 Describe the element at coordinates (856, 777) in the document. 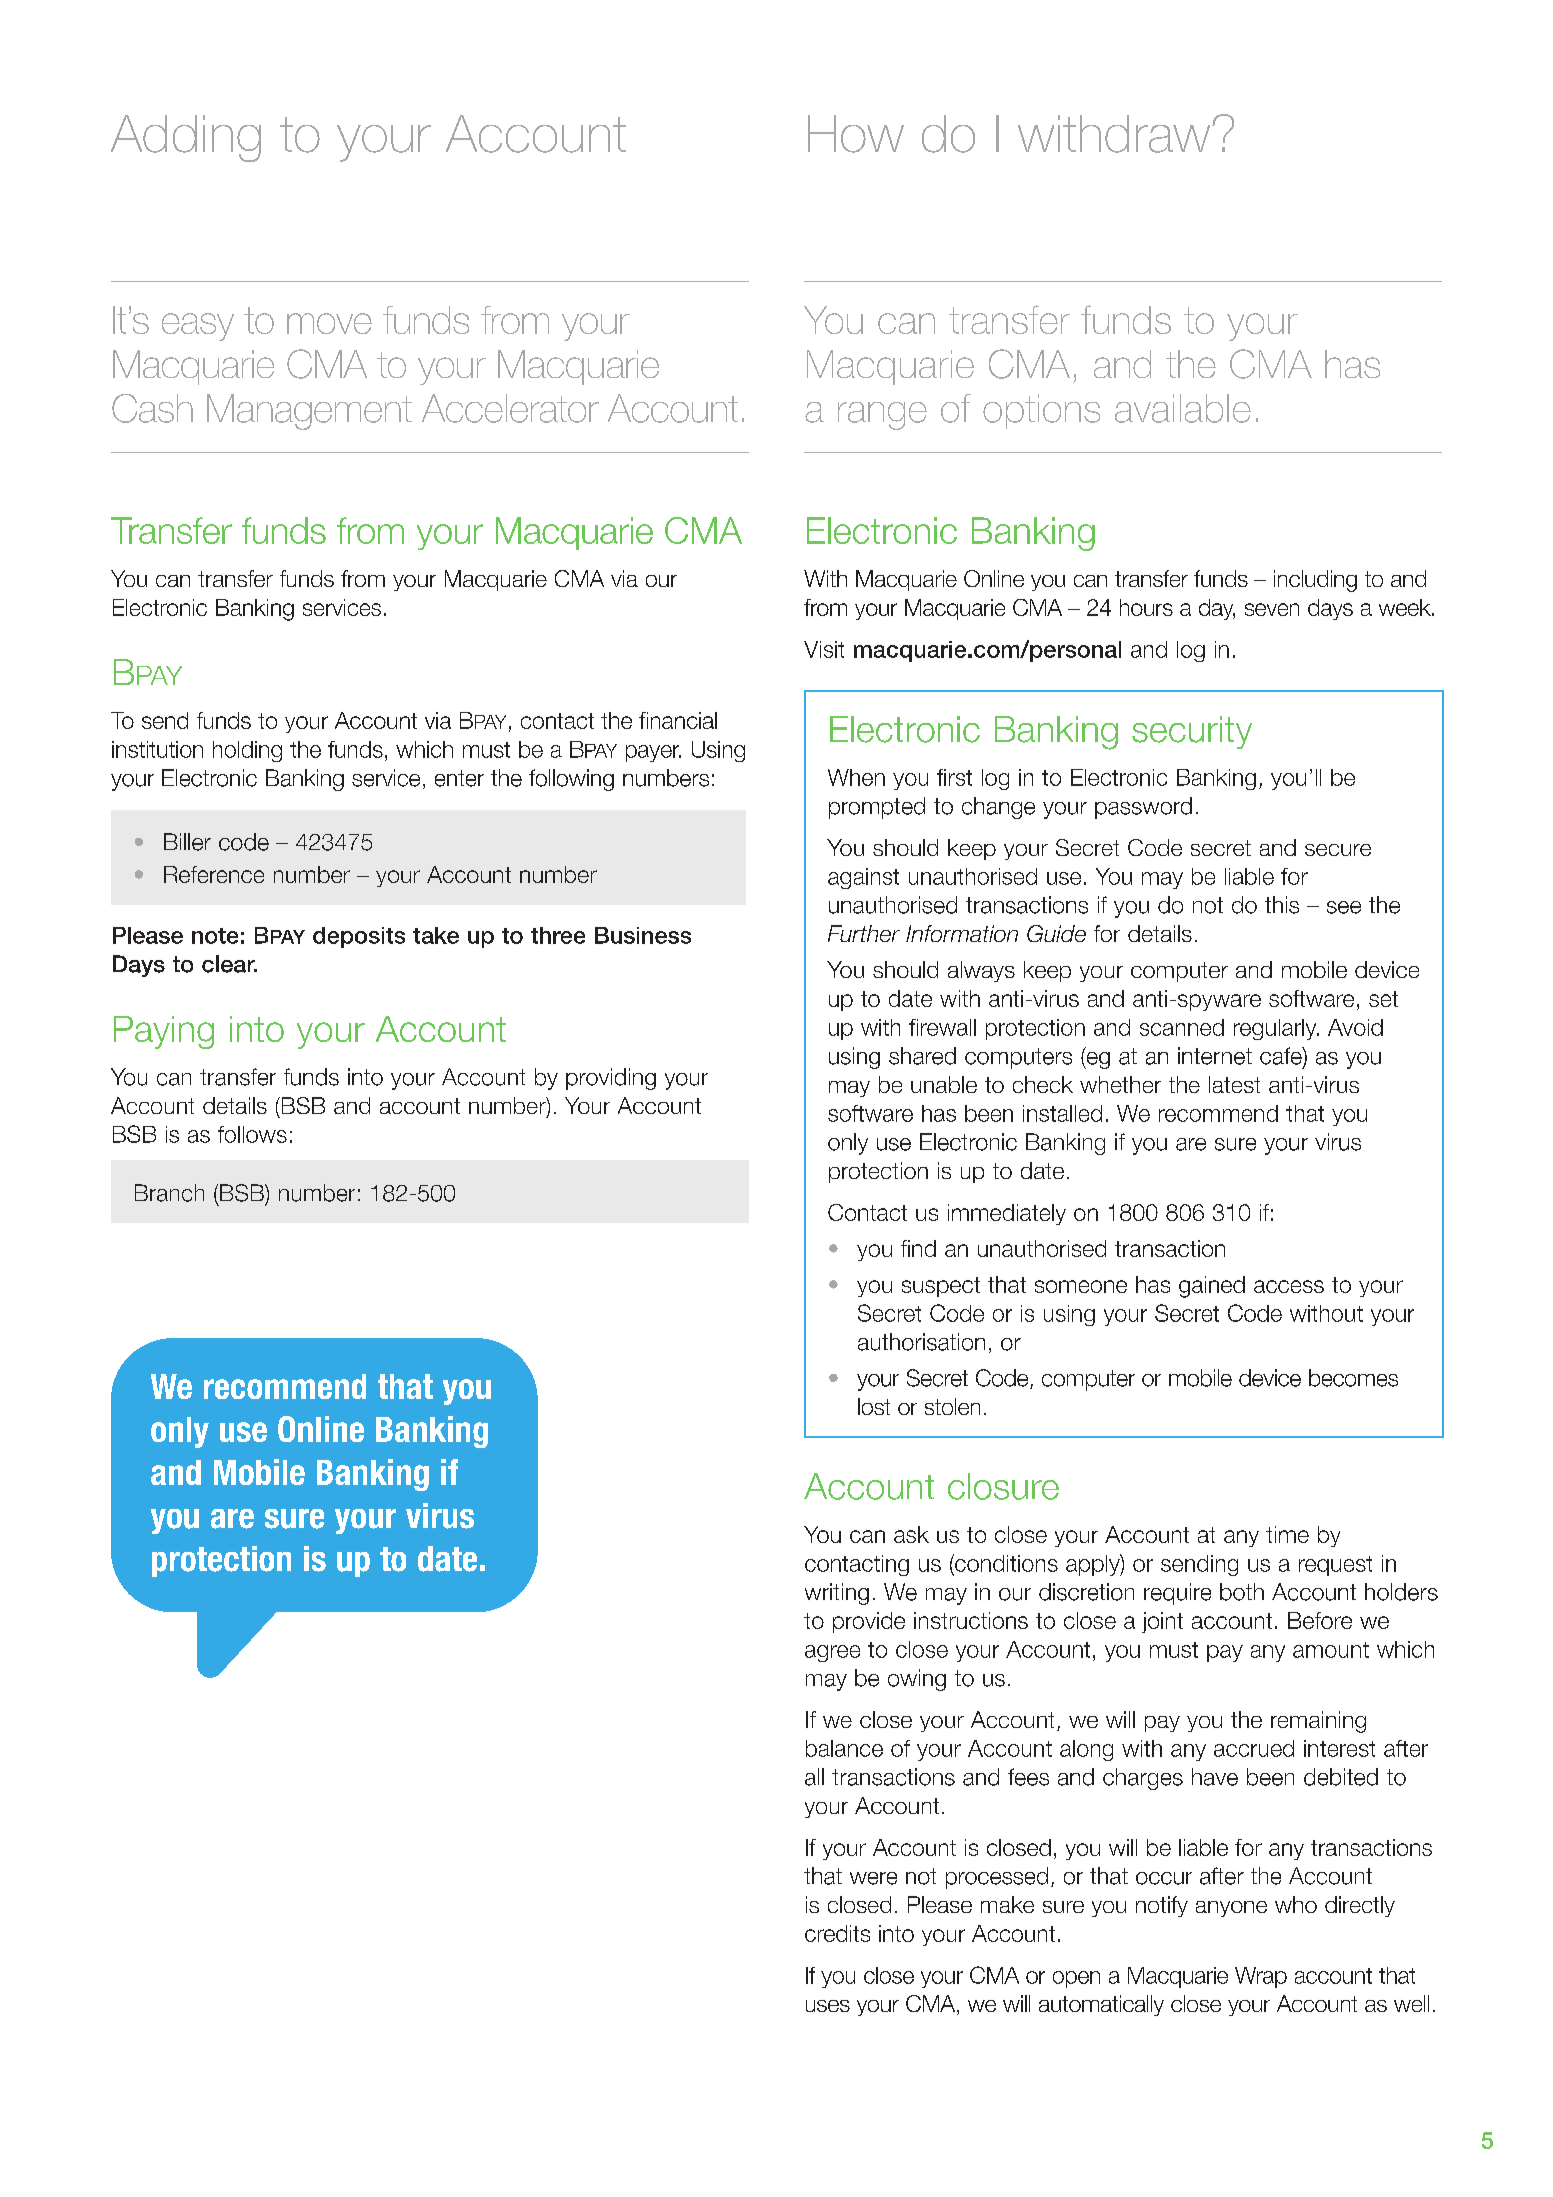

I see `When` at that location.
